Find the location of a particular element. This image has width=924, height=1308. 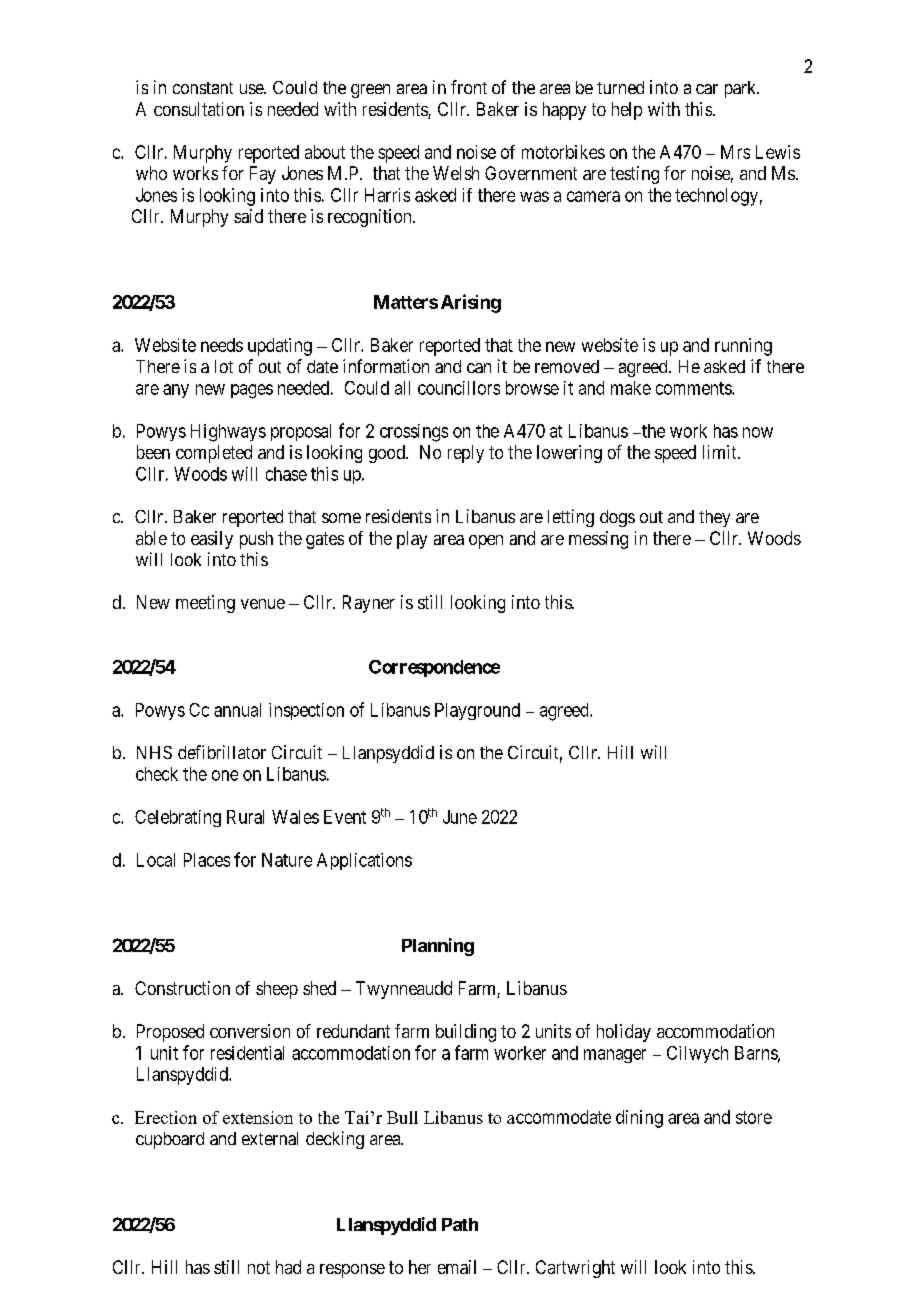

not is located at coordinates (259, 1267).
